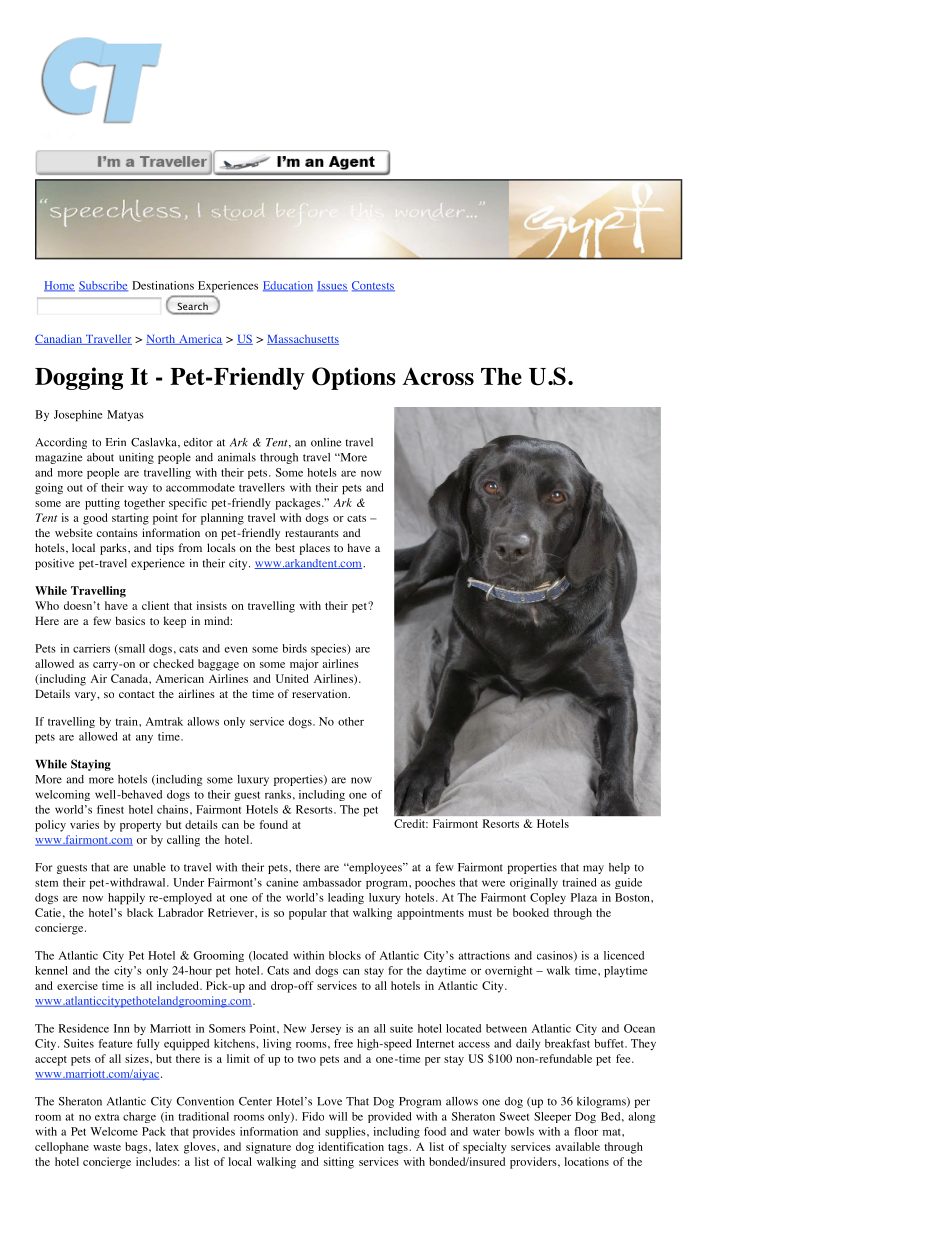 The height and width of the screenshot is (1233, 952). I want to click on Subscribe, so click(103, 286).
